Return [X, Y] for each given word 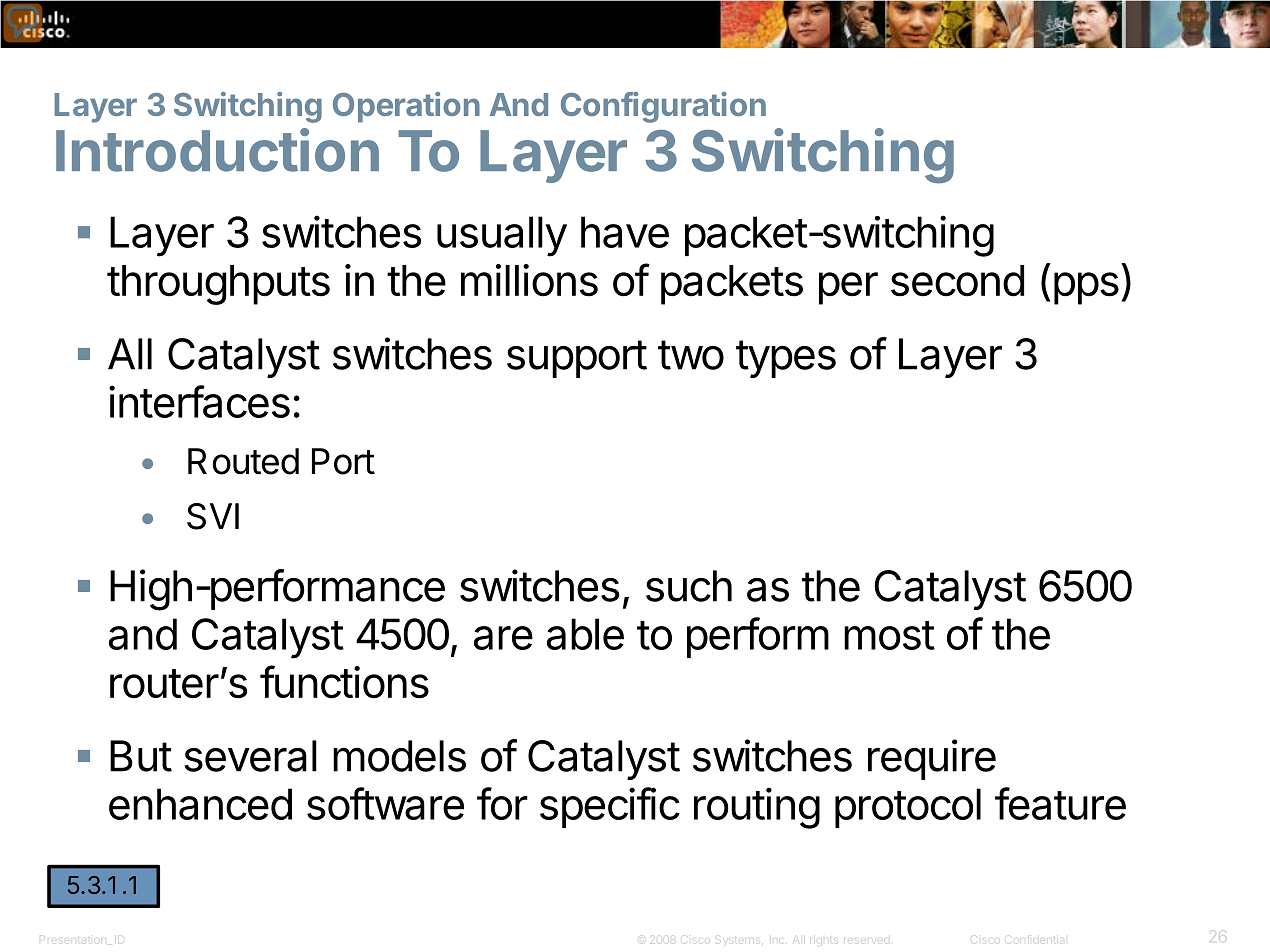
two [691, 355]
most [889, 635]
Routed [243, 461]
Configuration [663, 107]
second [957, 281]
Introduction [217, 150]
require [932, 759]
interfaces [199, 401]
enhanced [200, 804]
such [689, 586]
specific [610, 807]
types [786, 359]
